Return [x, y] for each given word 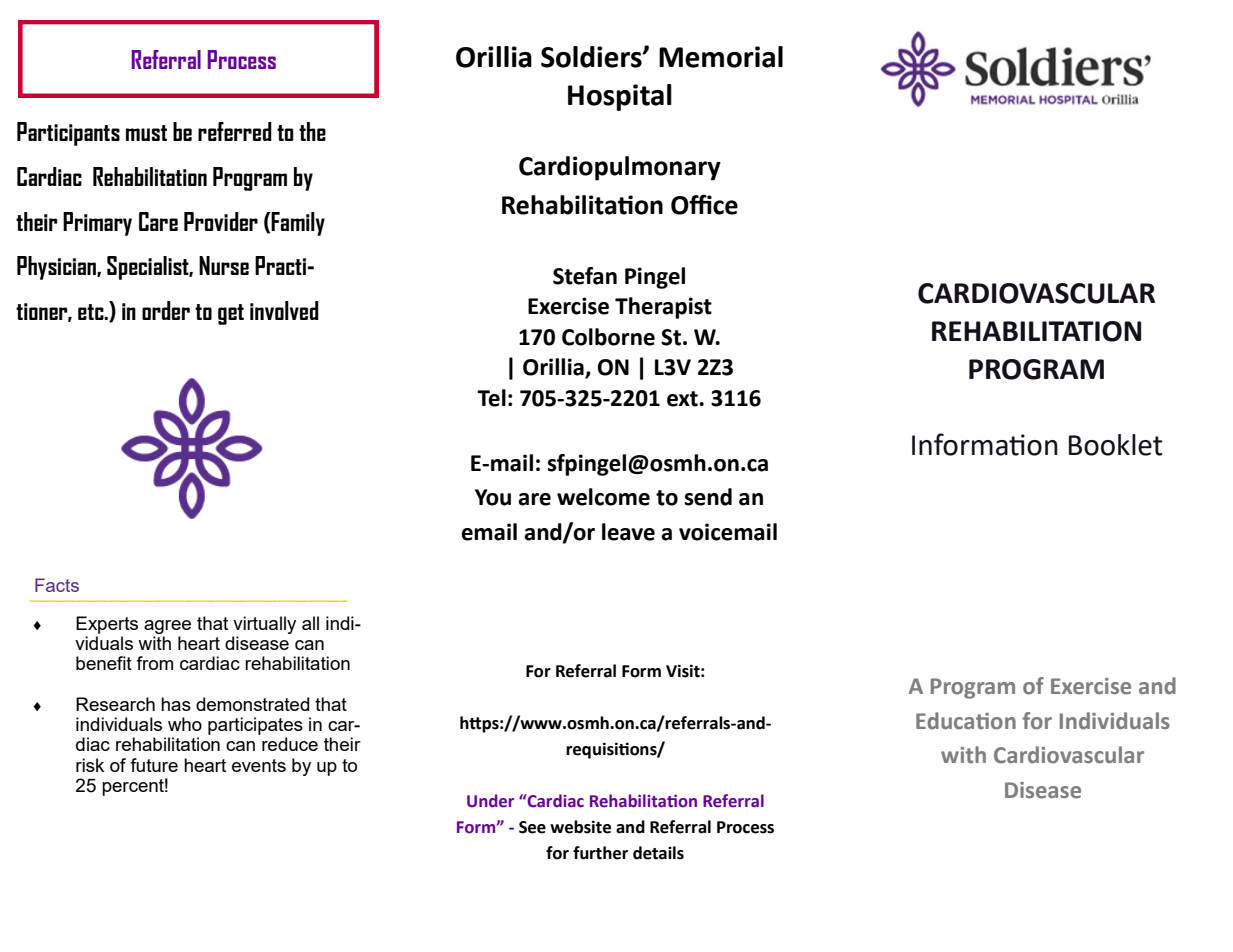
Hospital [620, 97]
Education [966, 721]
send [708, 497]
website [580, 827]
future [154, 765]
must [146, 133]
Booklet [1116, 445]
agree [167, 627]
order [166, 310]
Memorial [721, 57]
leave [628, 532]
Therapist [663, 308]
